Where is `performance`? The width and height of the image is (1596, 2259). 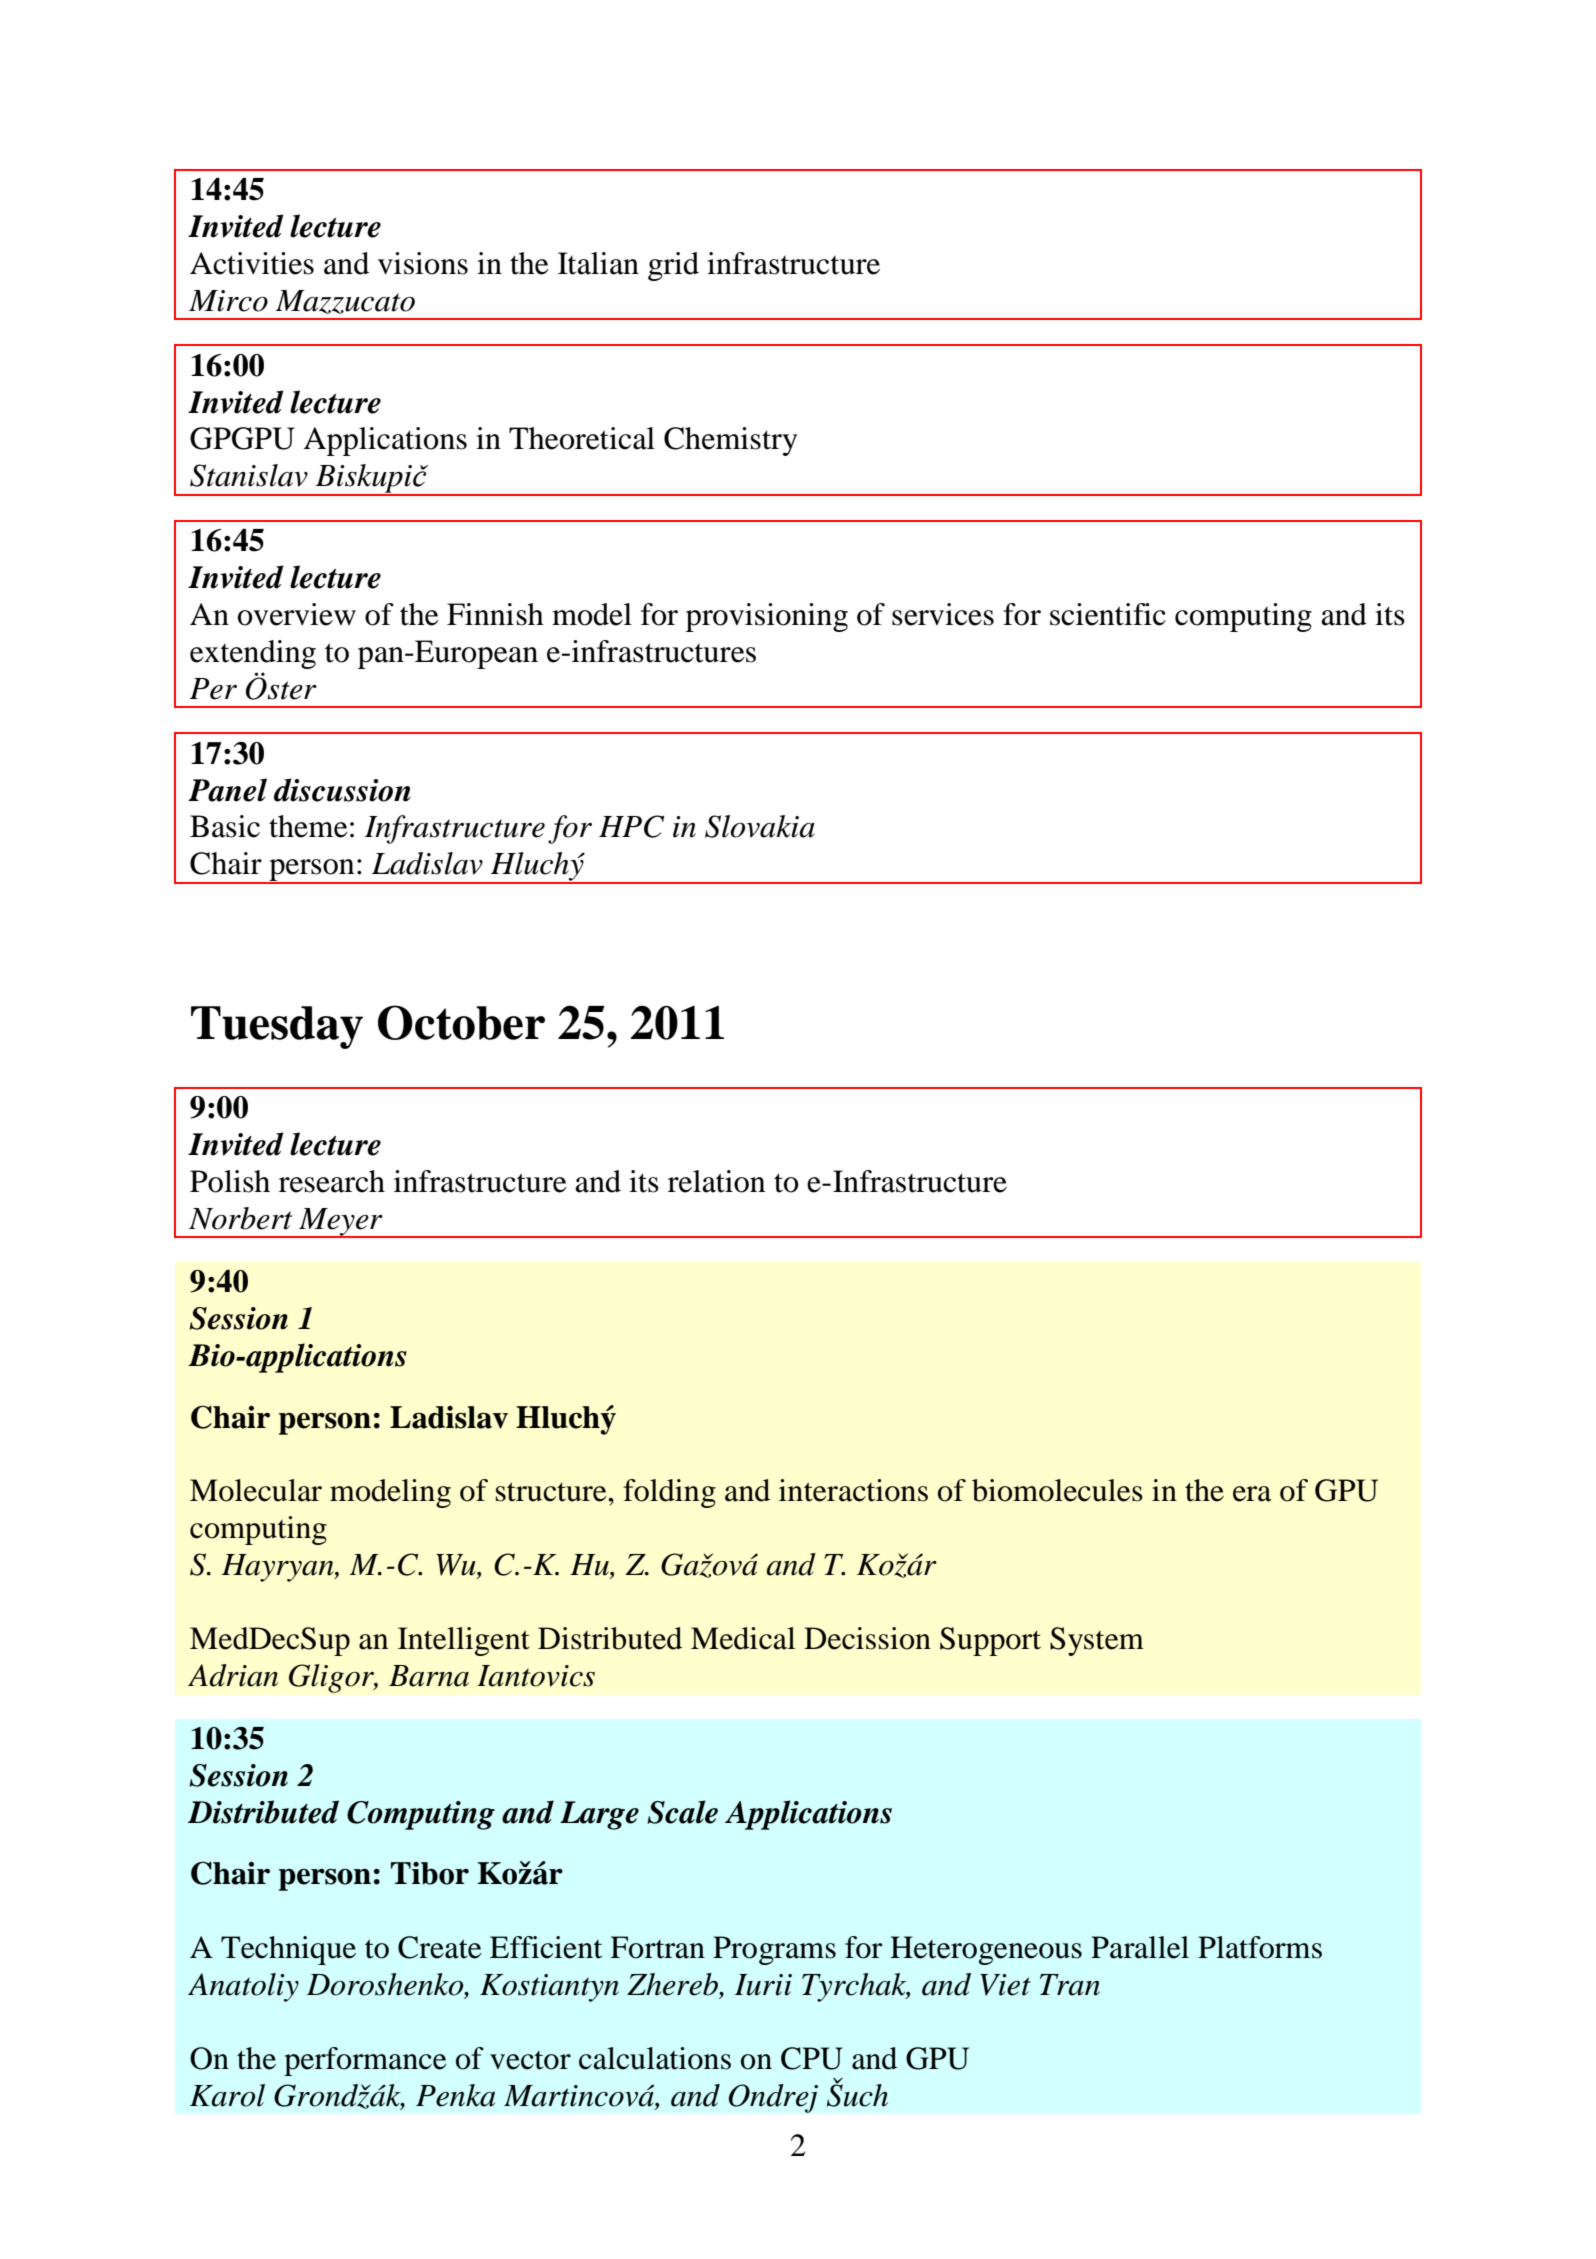
performance is located at coordinates (365, 2061).
